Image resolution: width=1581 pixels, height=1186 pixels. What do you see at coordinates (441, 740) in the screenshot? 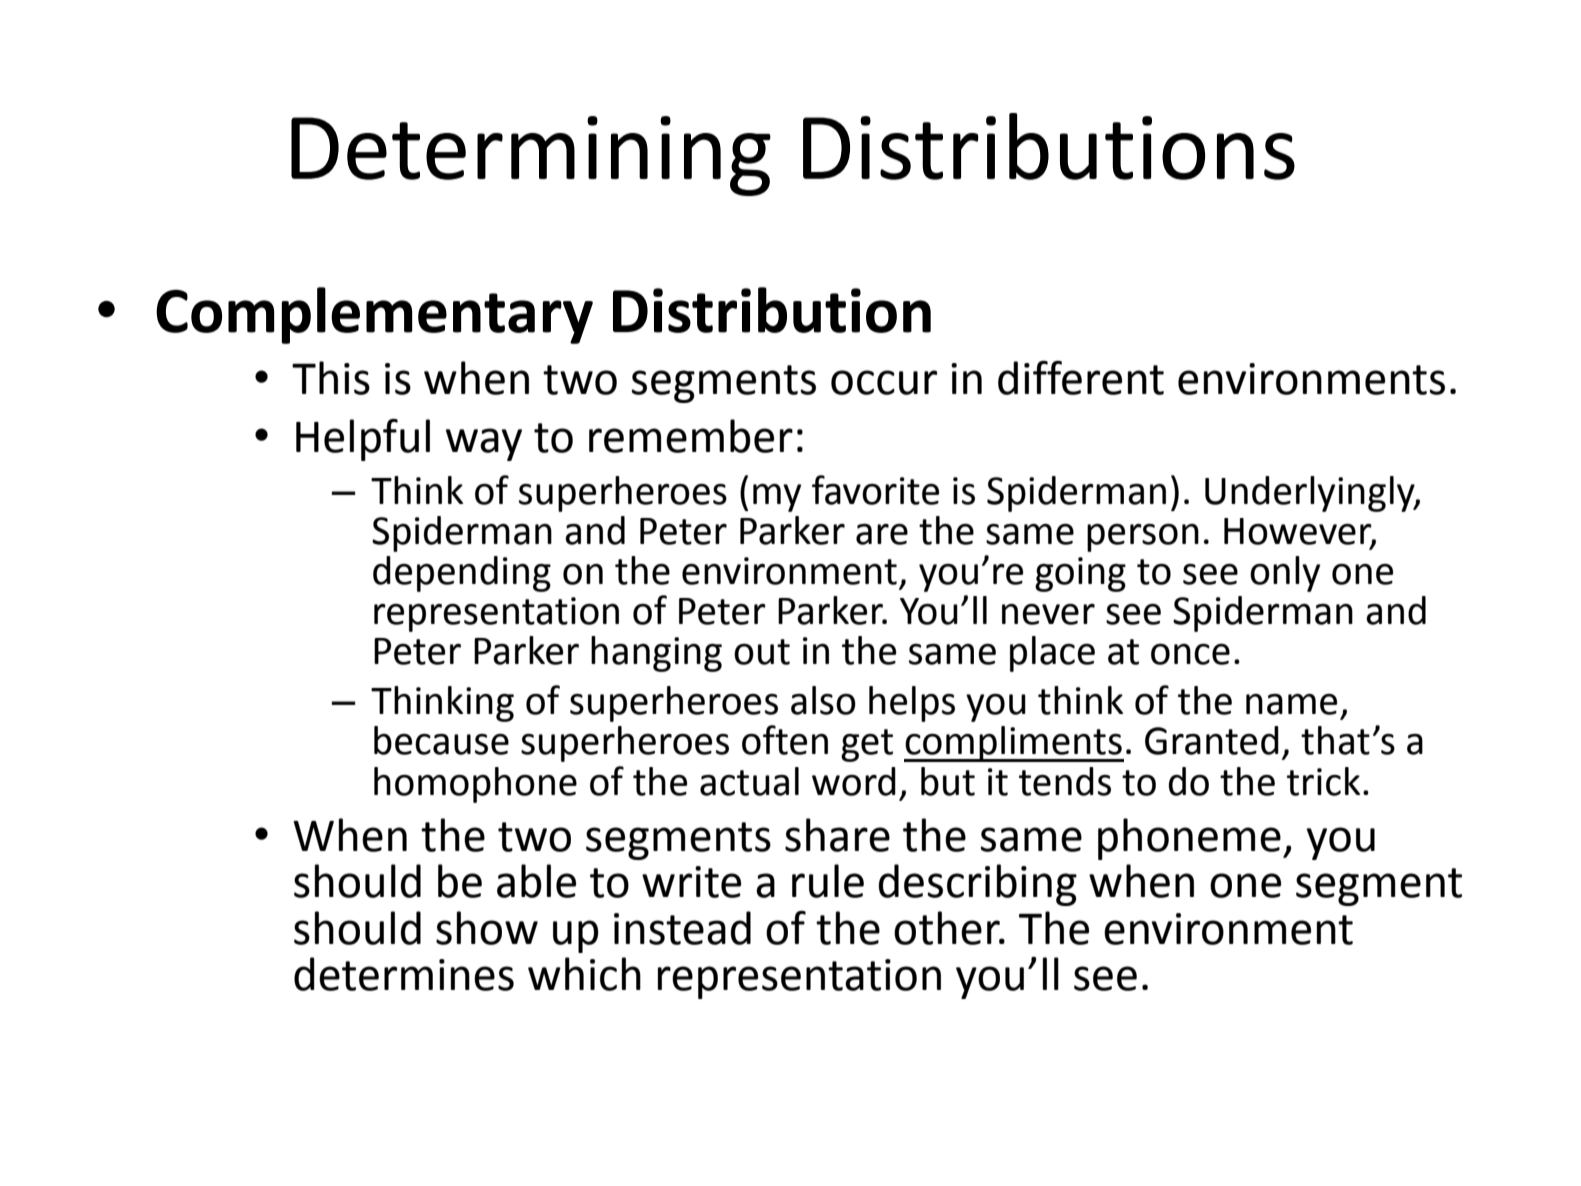
I see `because` at bounding box center [441, 740].
